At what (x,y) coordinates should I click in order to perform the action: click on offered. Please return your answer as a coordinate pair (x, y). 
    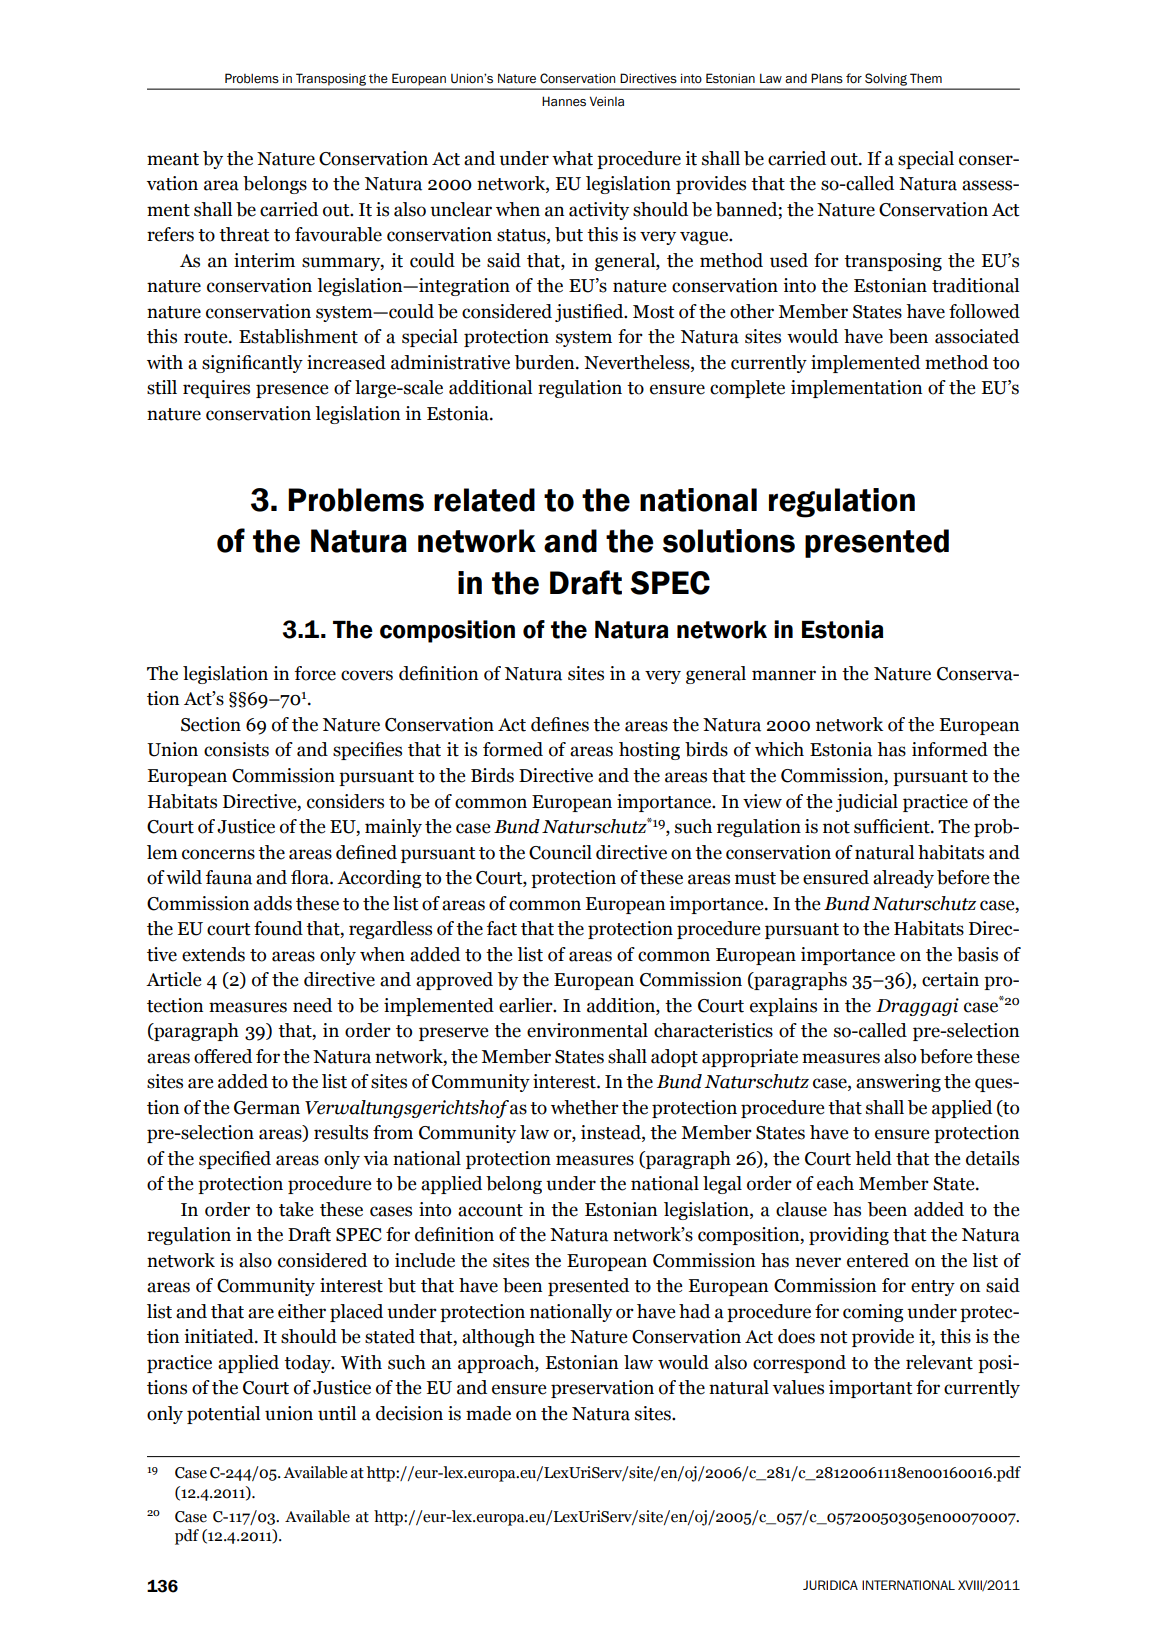
    Looking at the image, I should click on (223, 1056).
